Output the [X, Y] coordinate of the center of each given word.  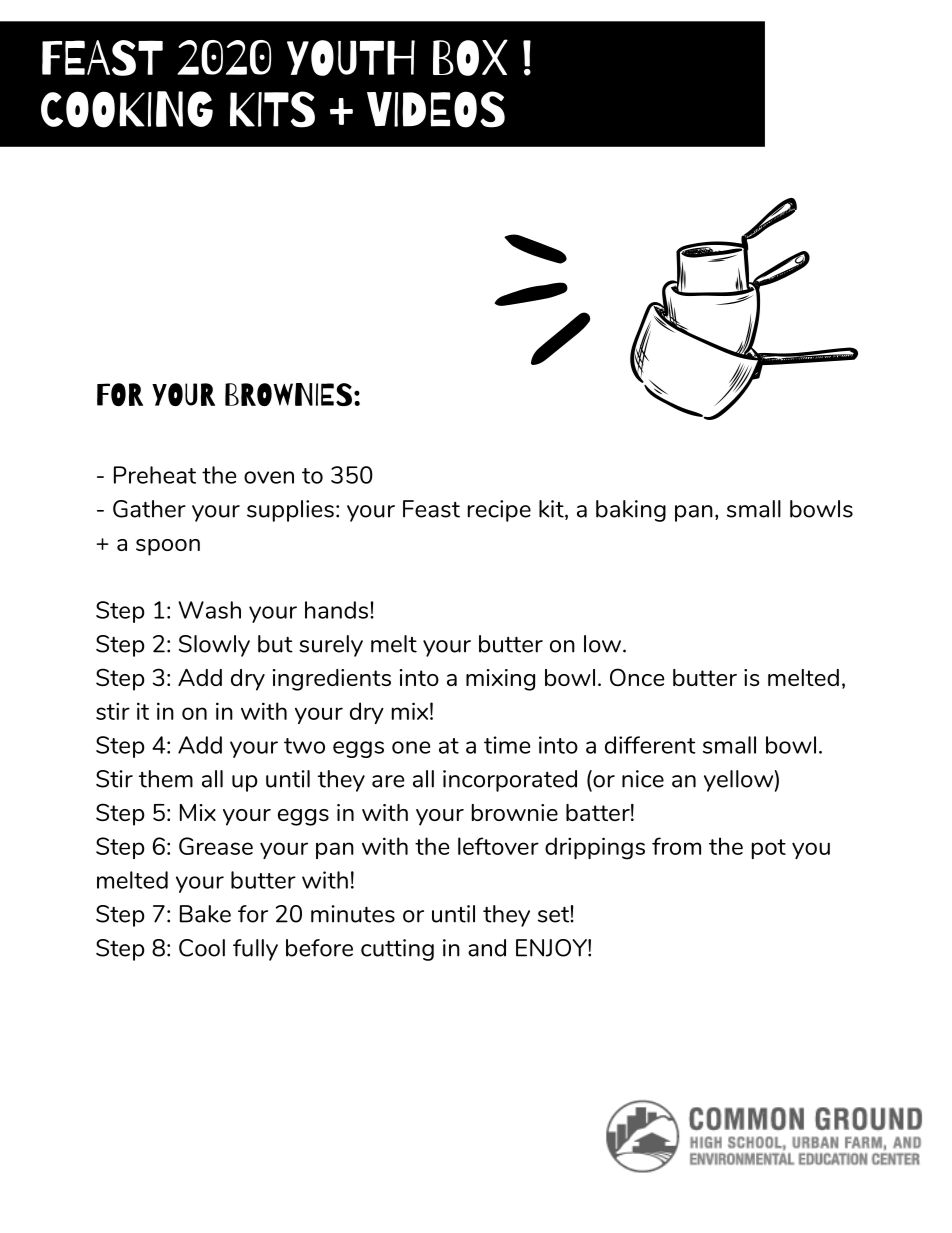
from [676, 846]
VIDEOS [436, 109]
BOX [470, 57]
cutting [397, 950]
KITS [272, 109]
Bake [205, 914]
